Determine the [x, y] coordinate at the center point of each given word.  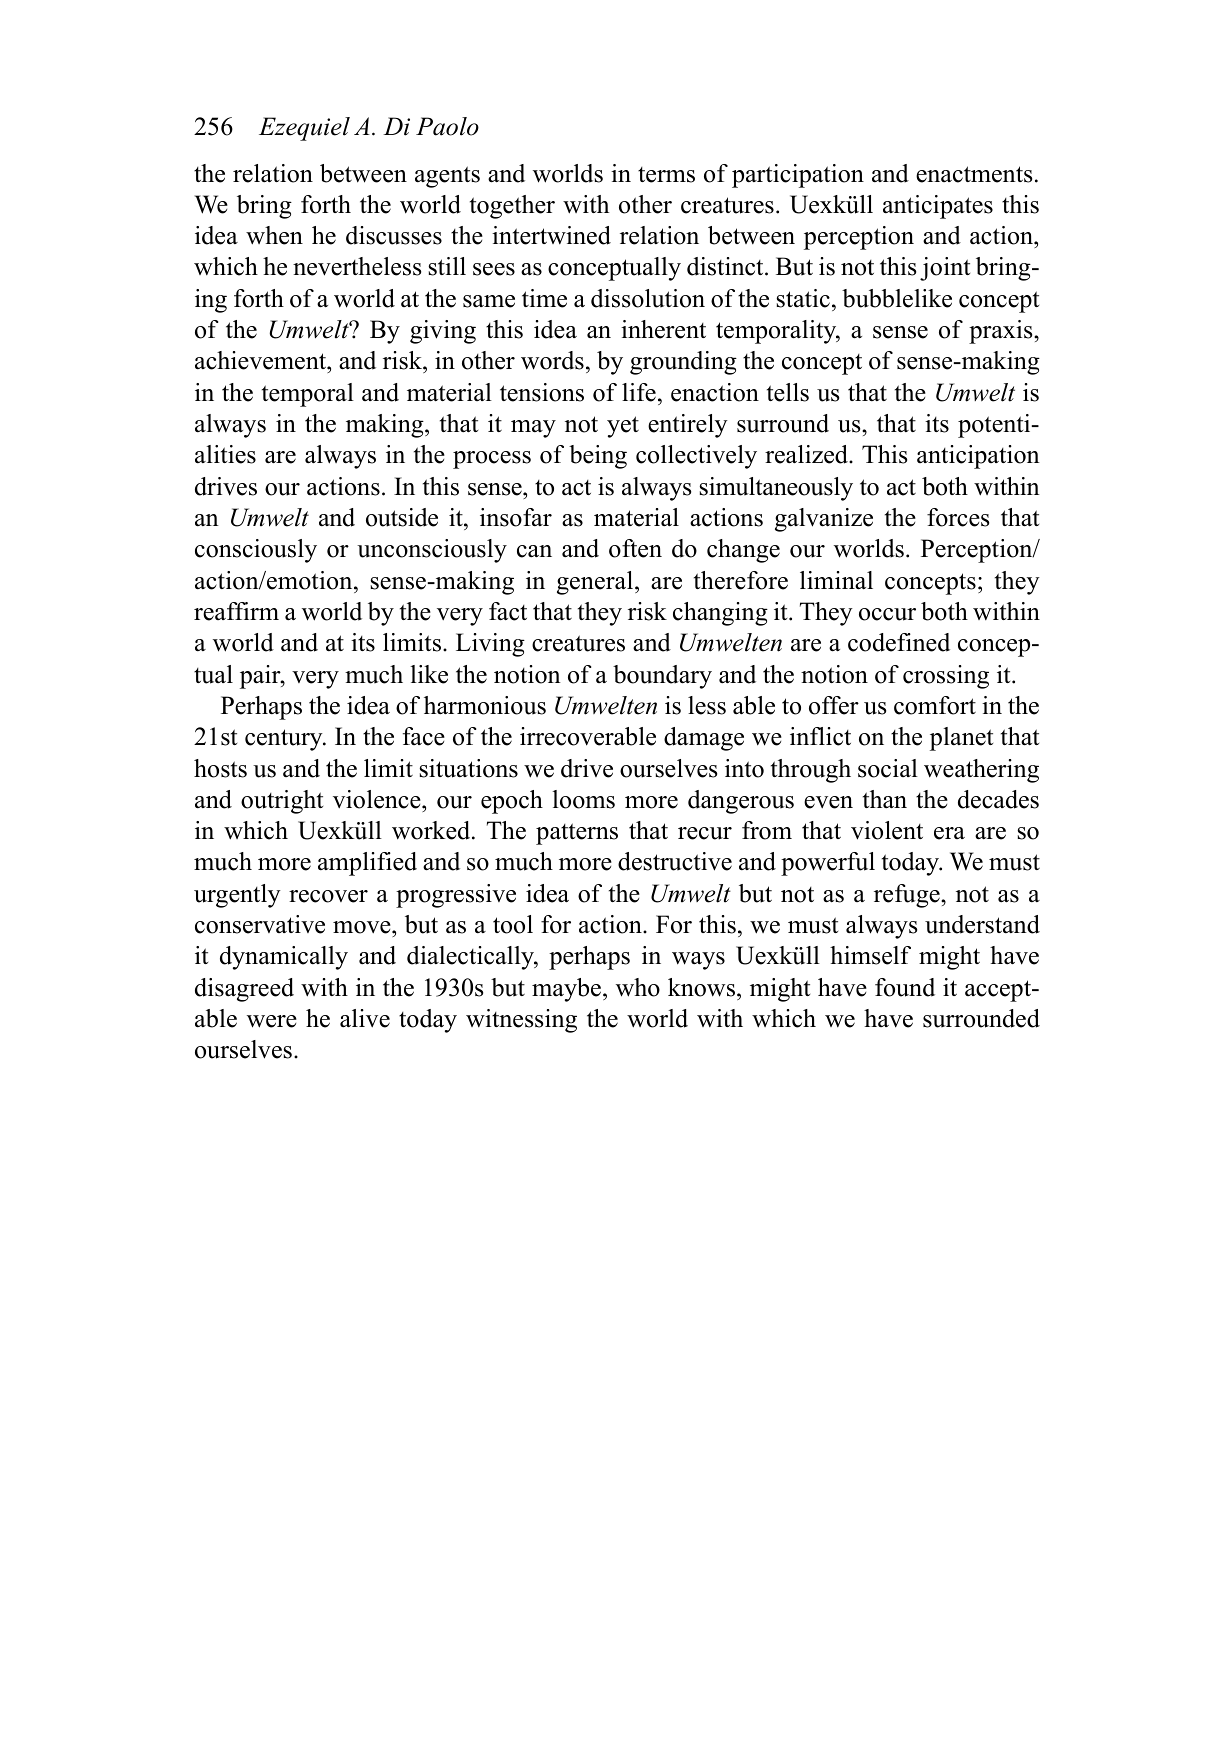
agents [447, 177]
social [888, 768]
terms [666, 175]
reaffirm [236, 611]
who [638, 987]
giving [443, 332]
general [596, 583]
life [639, 392]
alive [365, 1018]
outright [282, 802]
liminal [836, 580]
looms [583, 799]
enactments [974, 174]
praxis [1002, 332]
